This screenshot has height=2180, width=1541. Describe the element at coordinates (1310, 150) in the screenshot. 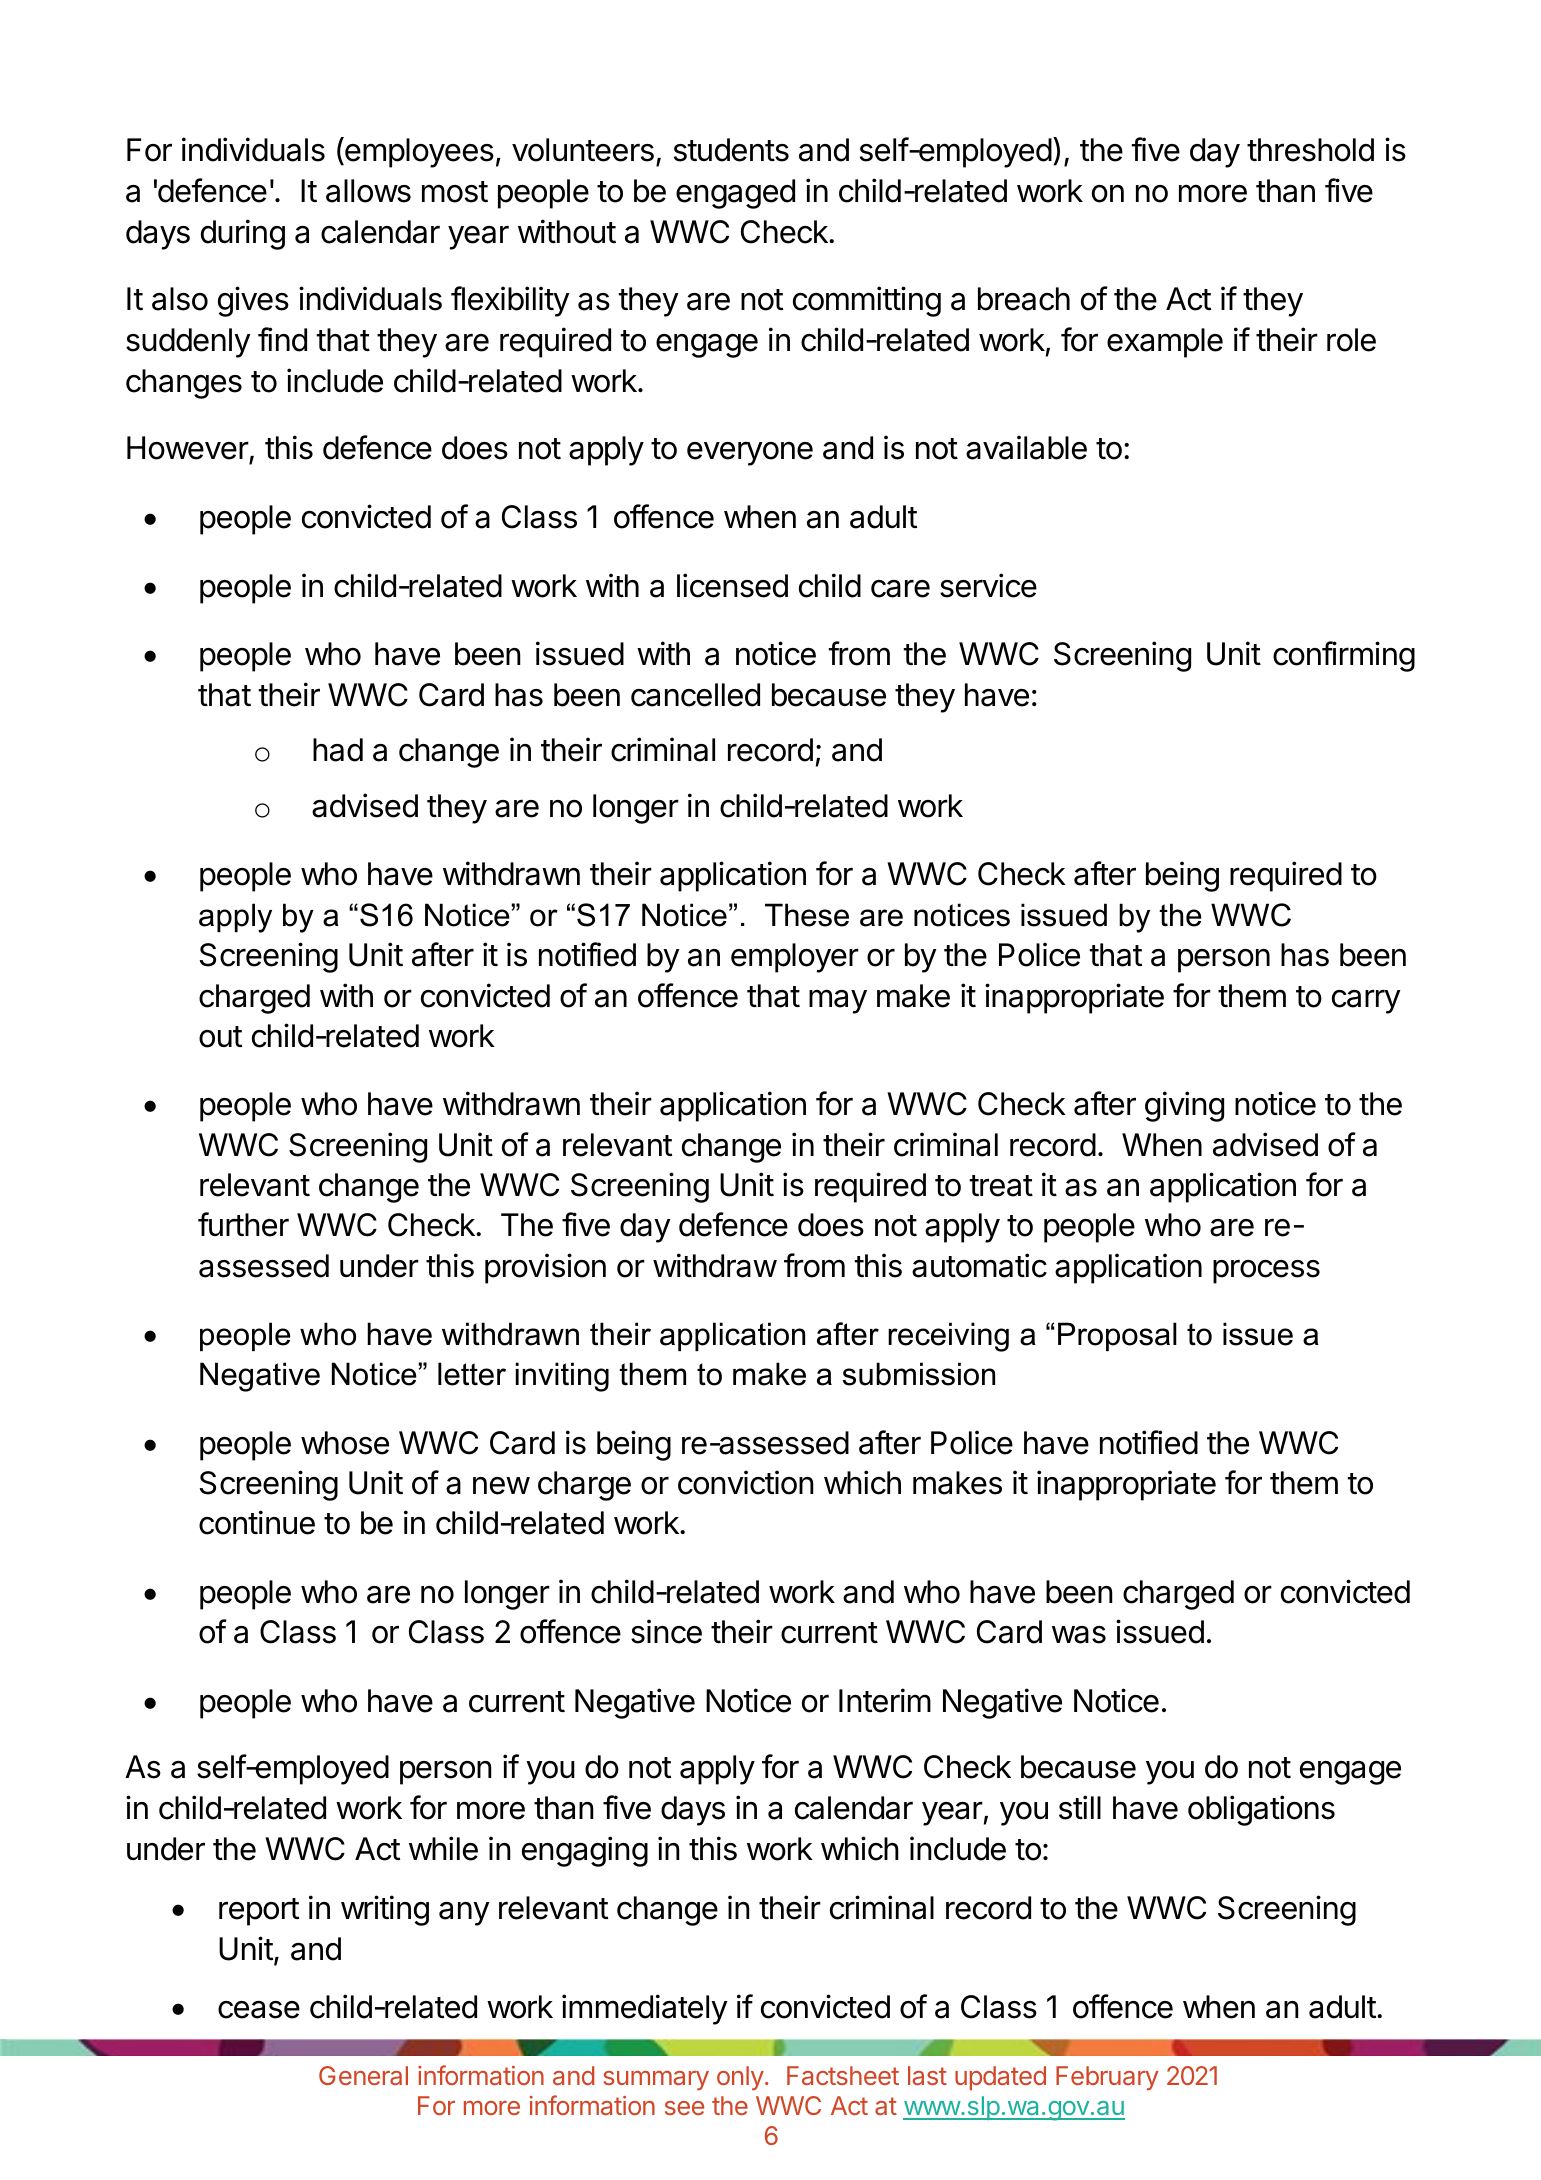

I see `threshold` at that location.
